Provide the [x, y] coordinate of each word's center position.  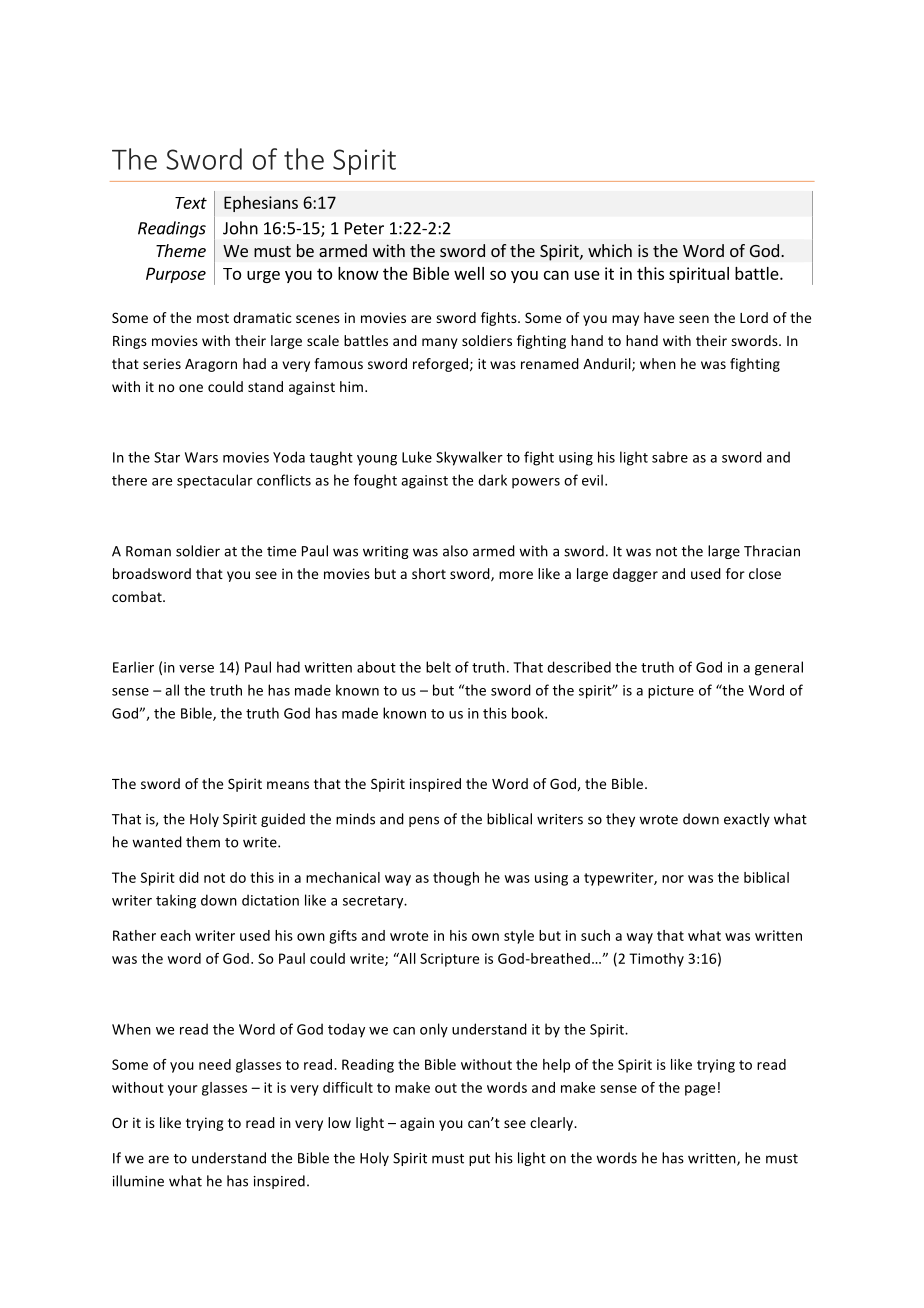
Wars [201, 457]
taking [176, 901]
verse [196, 669]
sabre [670, 457]
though [456, 879]
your [182, 1090]
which [610, 250]
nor [673, 879]
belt [438, 667]
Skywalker [469, 458]
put [479, 1160]
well [469, 273]
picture [671, 692]
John [240, 228]
